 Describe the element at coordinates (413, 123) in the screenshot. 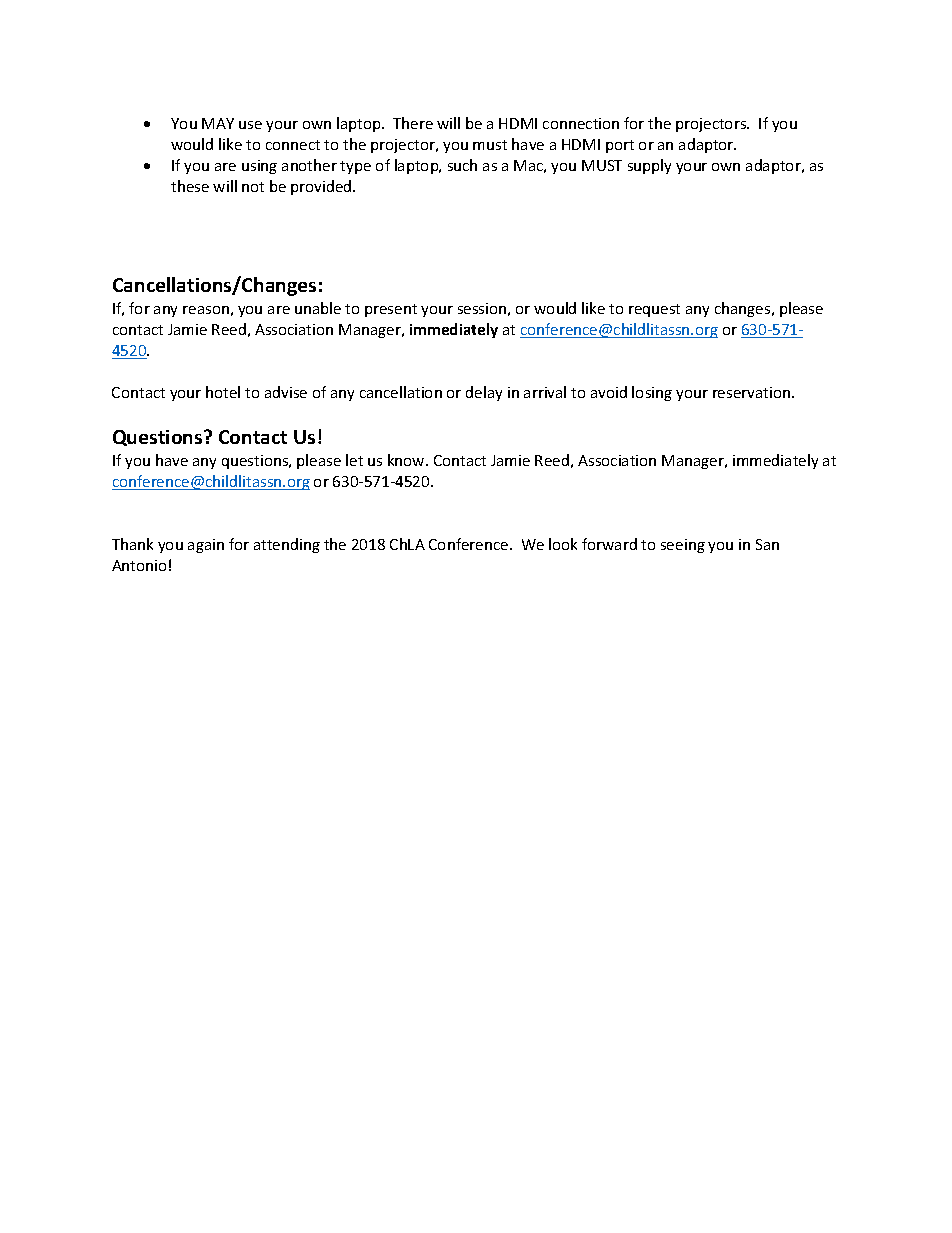

I see `There` at that location.
